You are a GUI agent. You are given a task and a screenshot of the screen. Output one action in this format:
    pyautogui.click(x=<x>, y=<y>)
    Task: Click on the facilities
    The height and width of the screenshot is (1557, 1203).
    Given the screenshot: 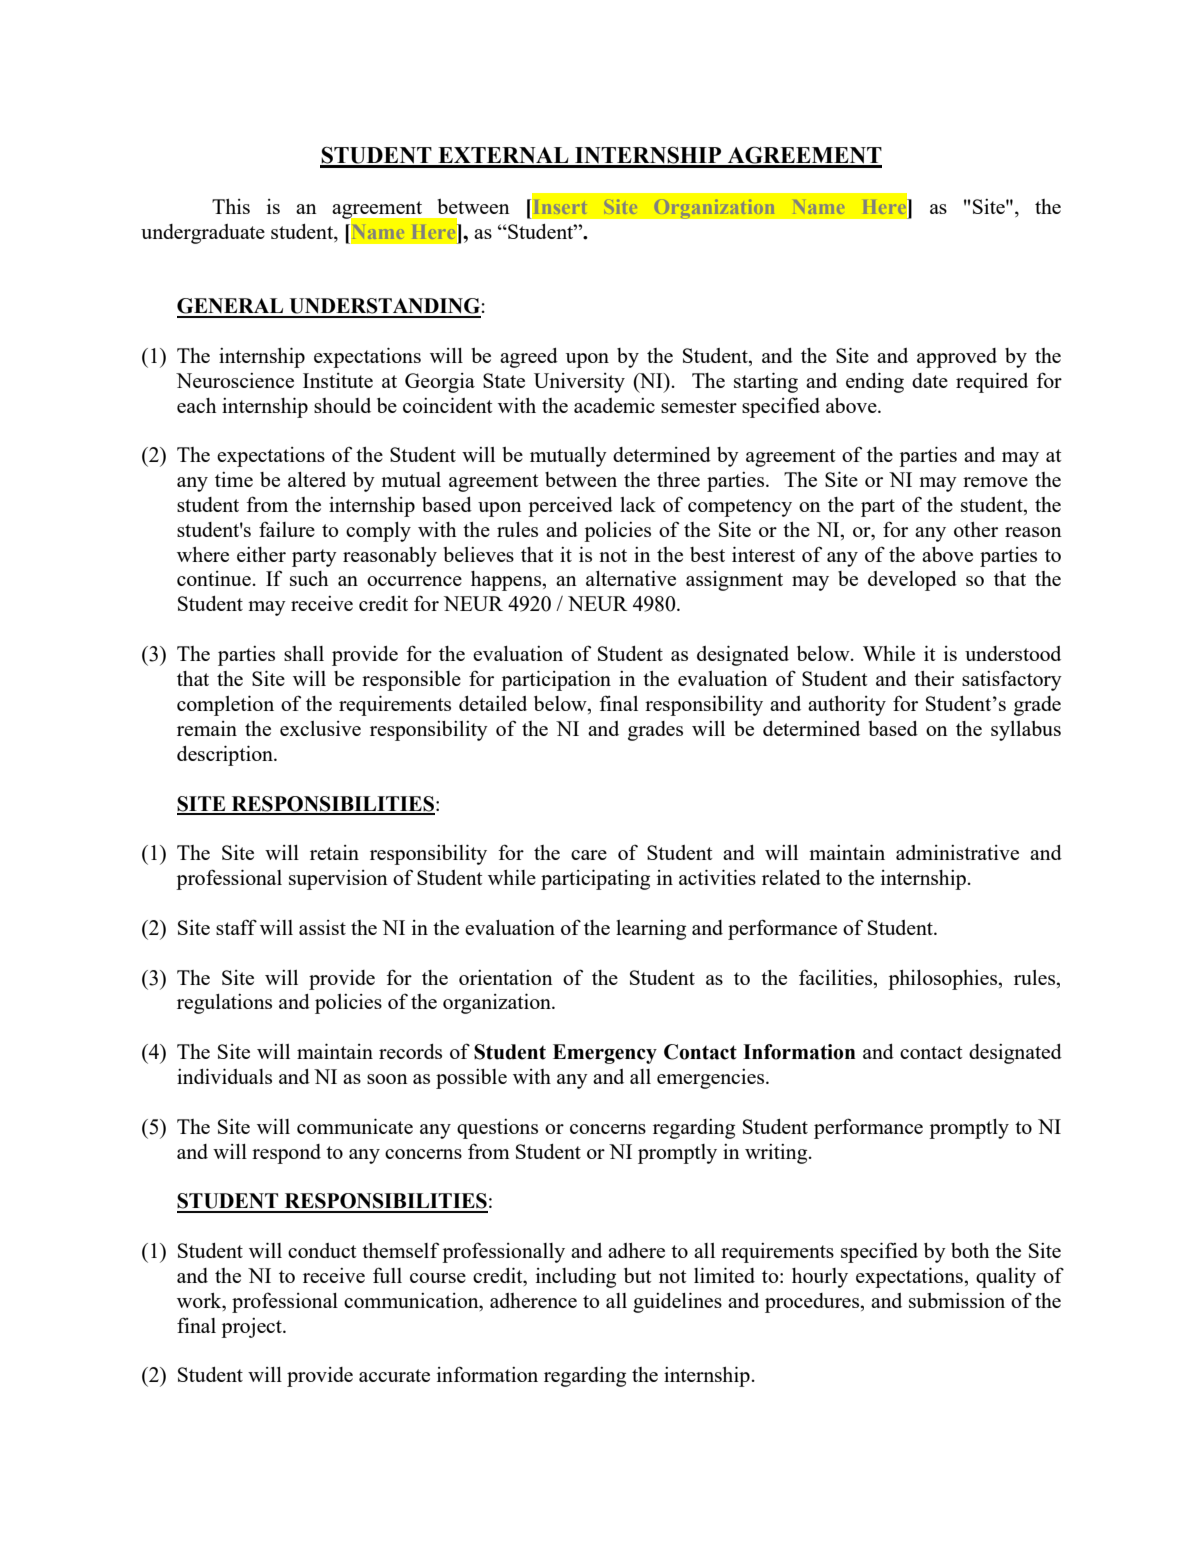 What is the action you would take?
    pyautogui.click(x=835, y=977)
